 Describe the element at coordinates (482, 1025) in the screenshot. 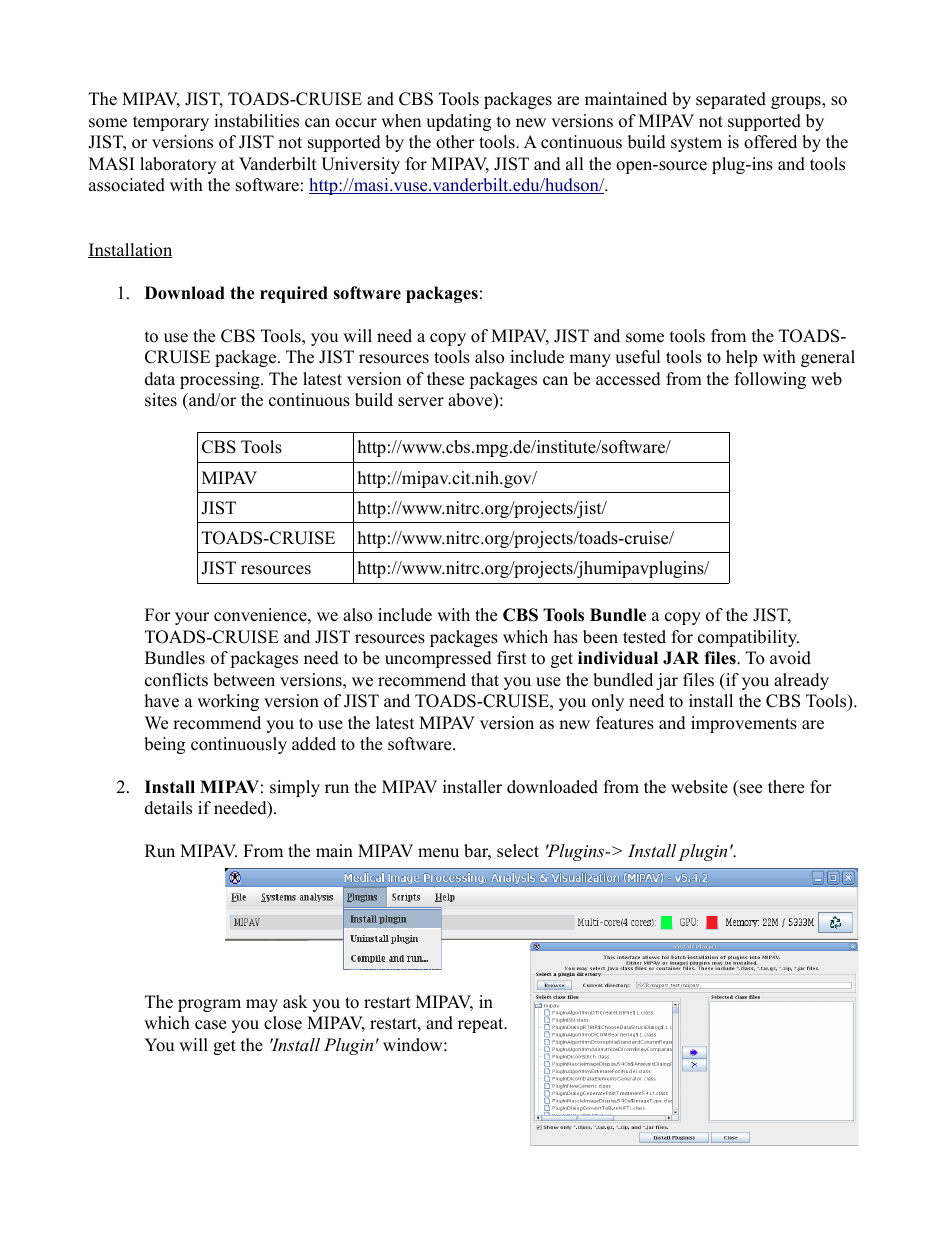

I see `repeat` at that location.
